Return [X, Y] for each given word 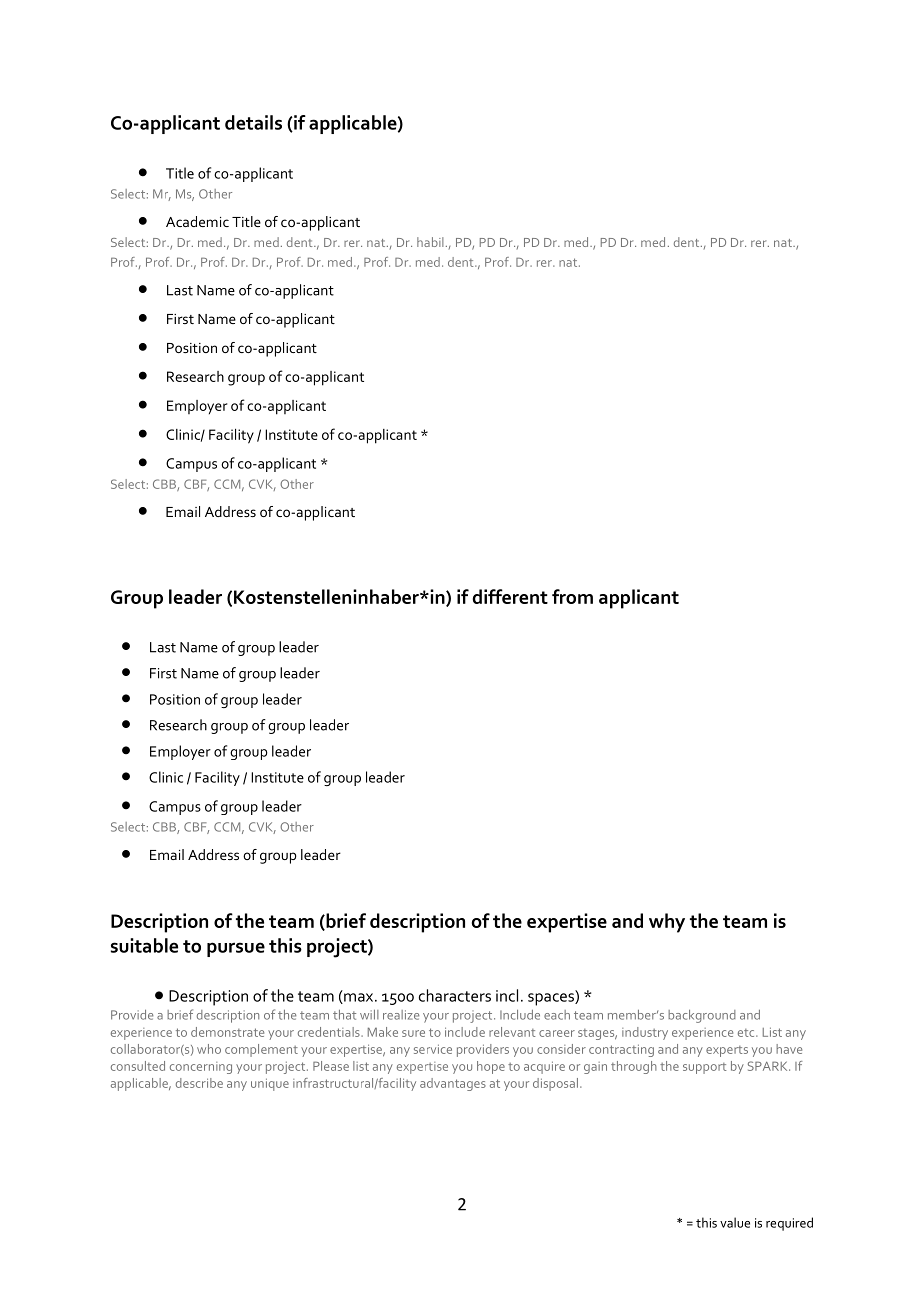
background [702, 1016]
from [572, 596]
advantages [453, 1084]
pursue [236, 949]
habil [430, 242]
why [667, 923]
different [510, 596]
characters [455, 995]
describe [199, 1083]
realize [401, 1015]
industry [645, 1033]
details [253, 122]
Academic [197, 221]
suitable [144, 945]
